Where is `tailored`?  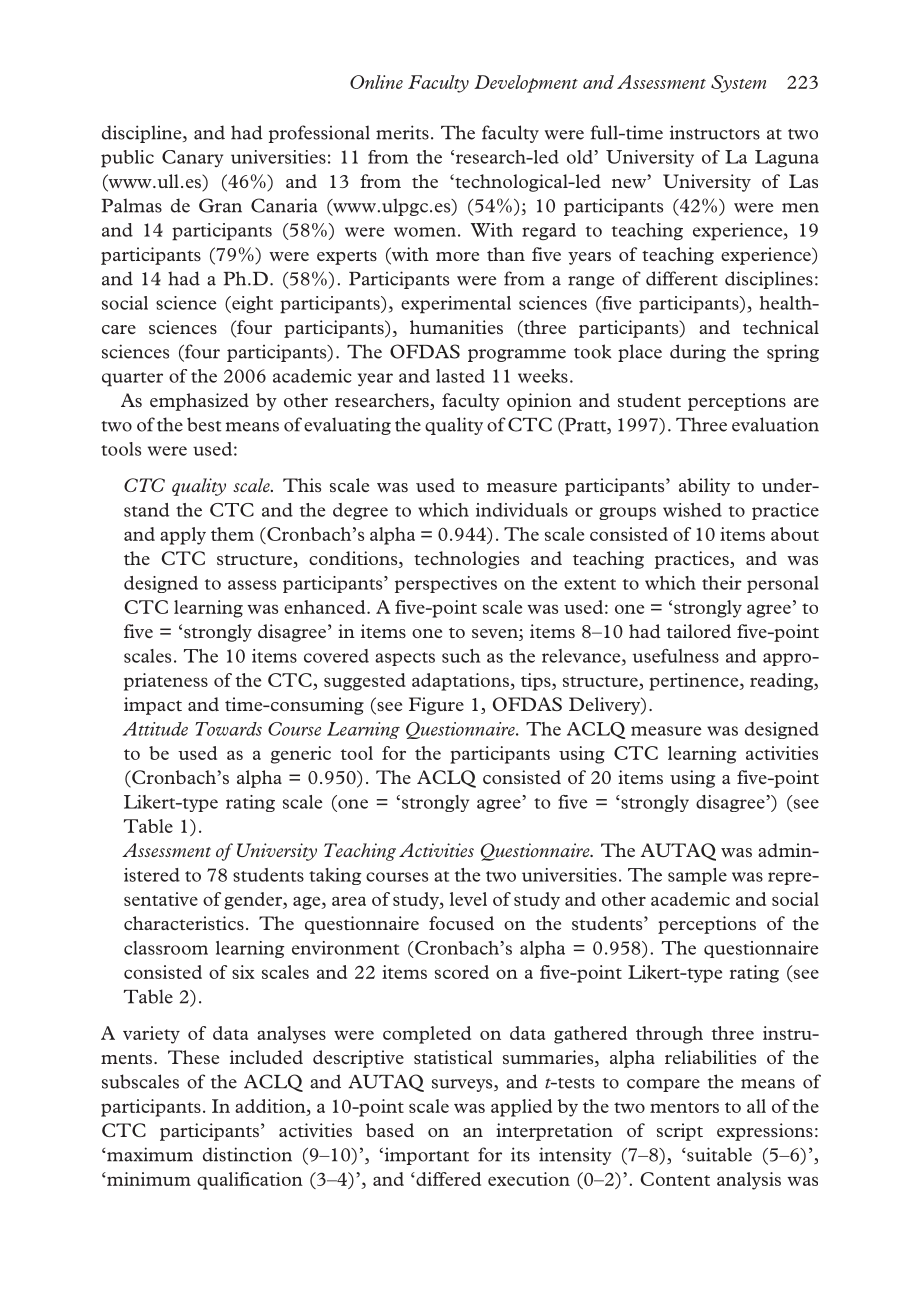 tailored is located at coordinates (699, 631).
